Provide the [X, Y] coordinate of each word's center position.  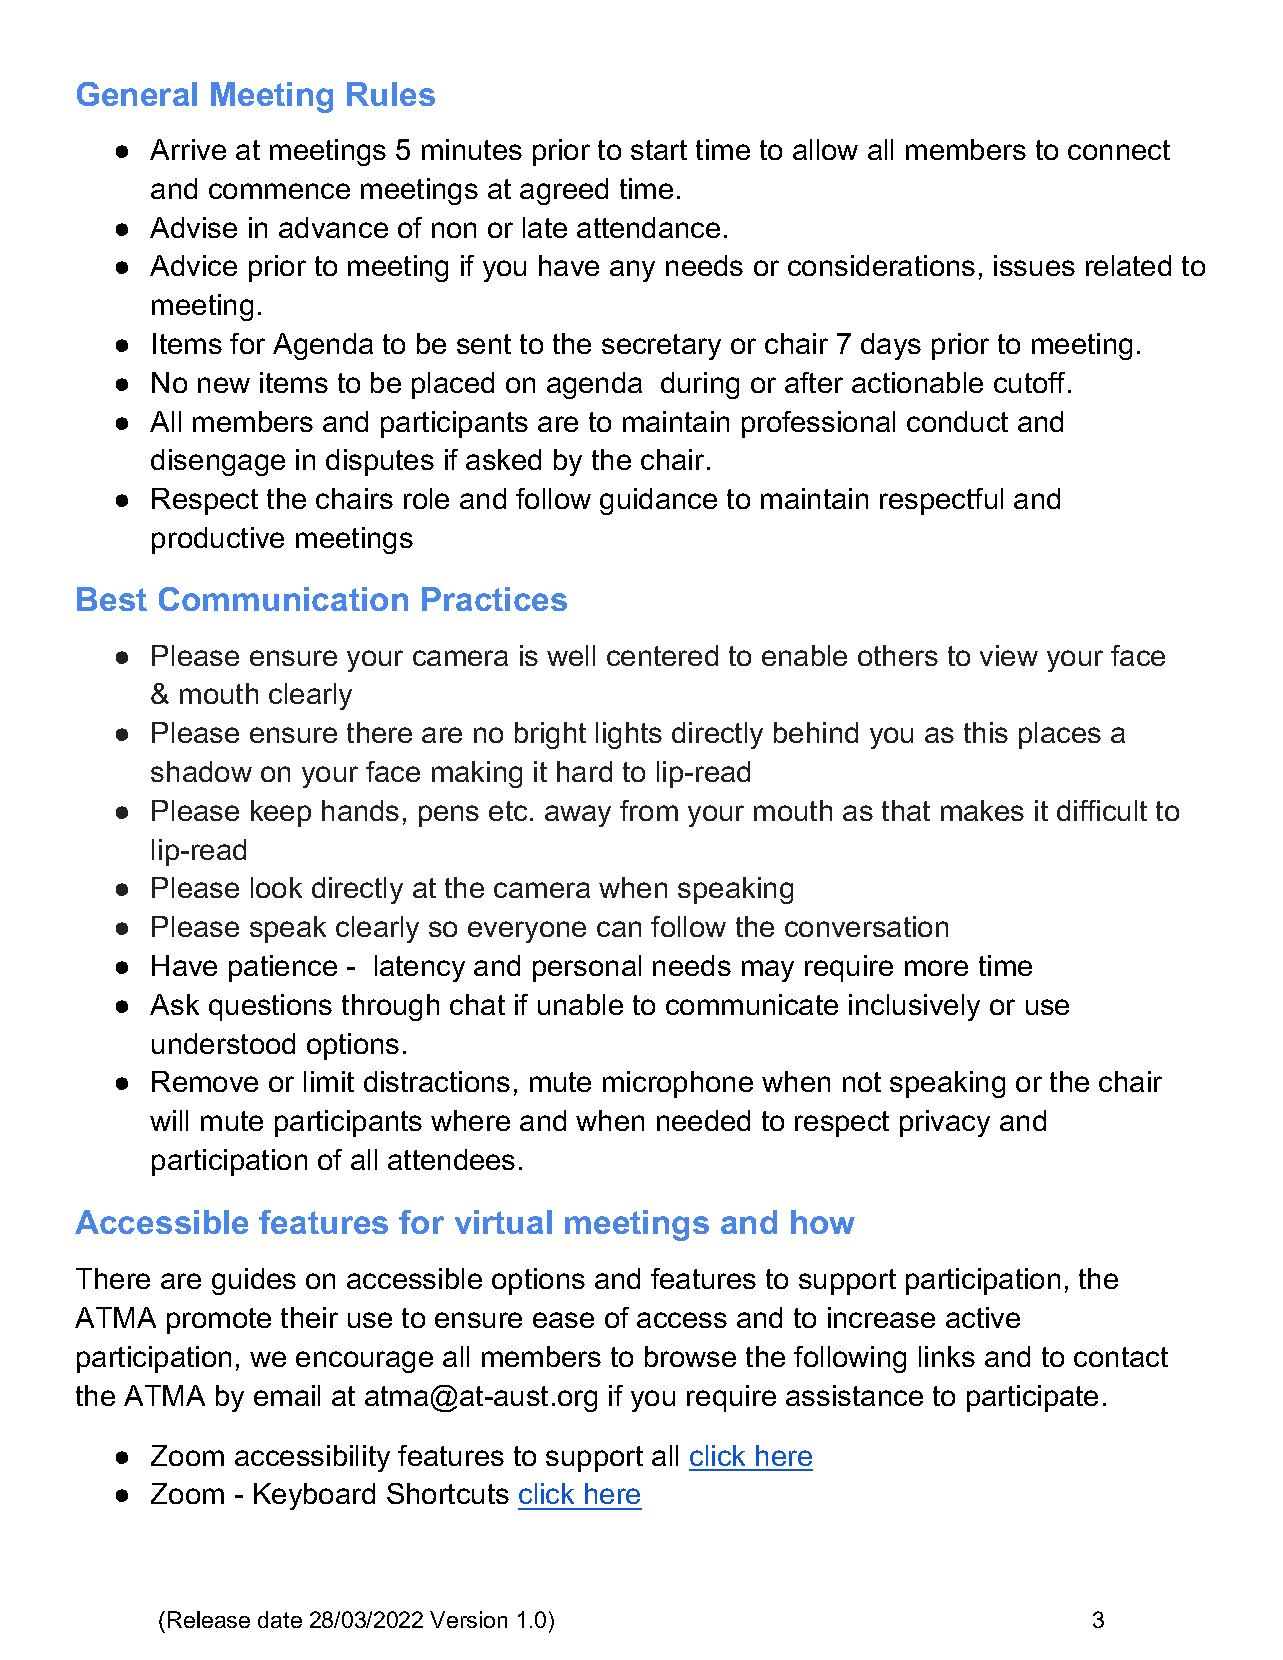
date [280, 1619]
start [659, 150]
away [578, 816]
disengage [218, 462]
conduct [957, 421]
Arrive [188, 149]
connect [1119, 150]
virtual [503, 1222]
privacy [945, 1123]
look [276, 887]
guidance [658, 501]
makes [982, 810]
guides [254, 1281]
